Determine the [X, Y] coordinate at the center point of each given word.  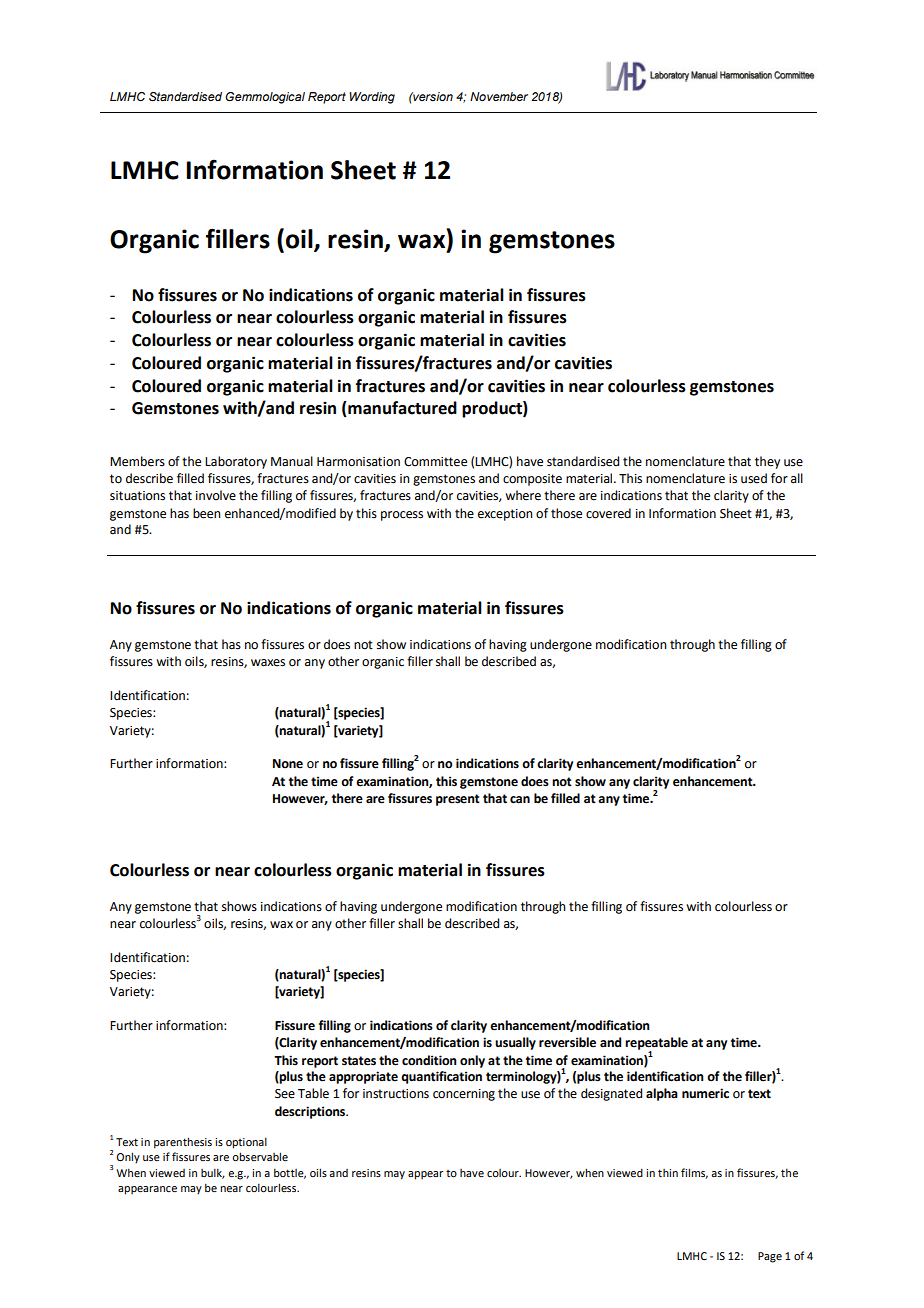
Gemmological [265, 98]
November [499, 96]
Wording [372, 98]
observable [260, 1156]
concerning [464, 1095]
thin [668, 1173]
